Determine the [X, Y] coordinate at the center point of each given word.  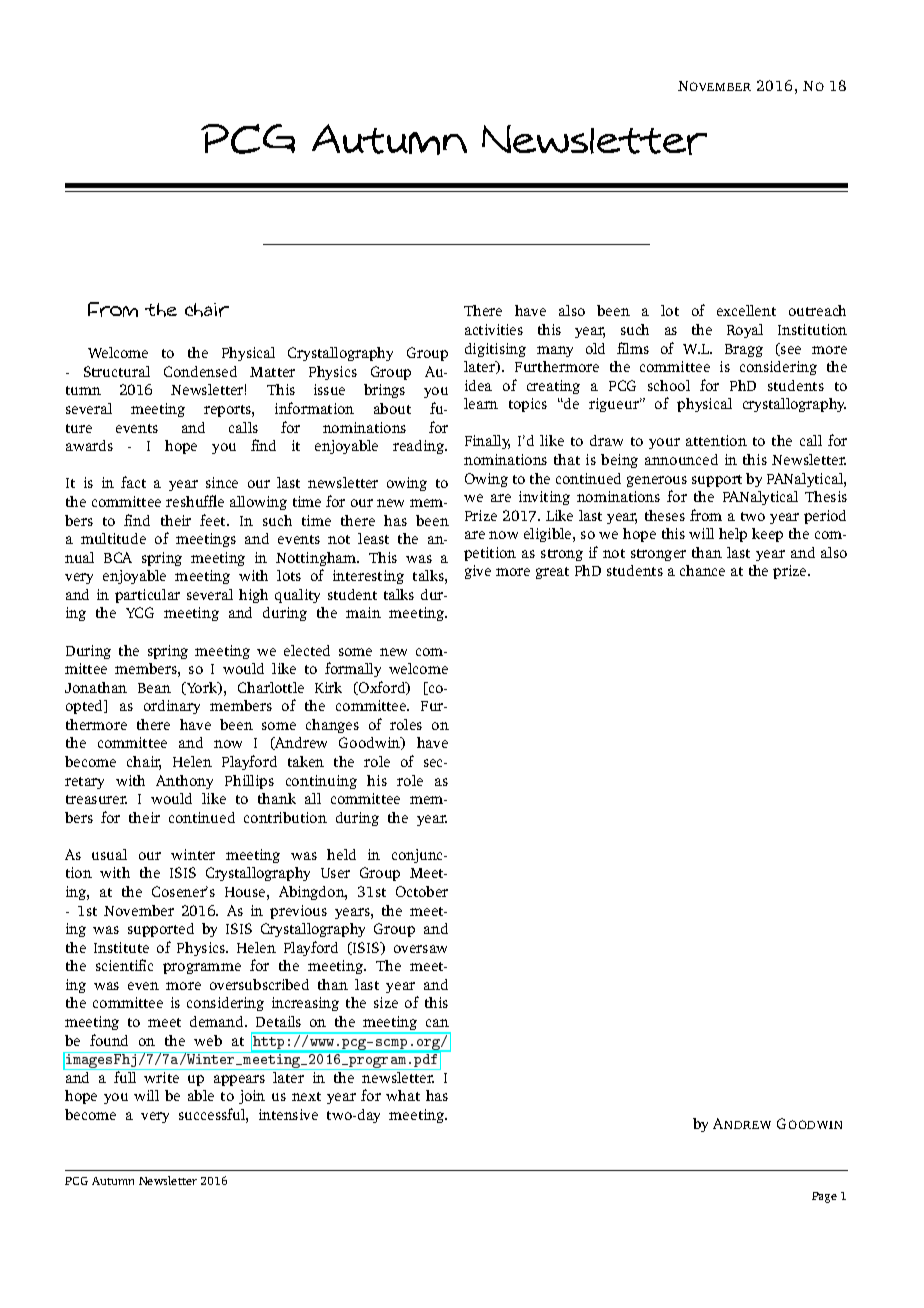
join [252, 1097]
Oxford [382, 688]
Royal [745, 331]
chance [702, 570]
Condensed [200, 371]
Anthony [184, 782]
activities [494, 329]
